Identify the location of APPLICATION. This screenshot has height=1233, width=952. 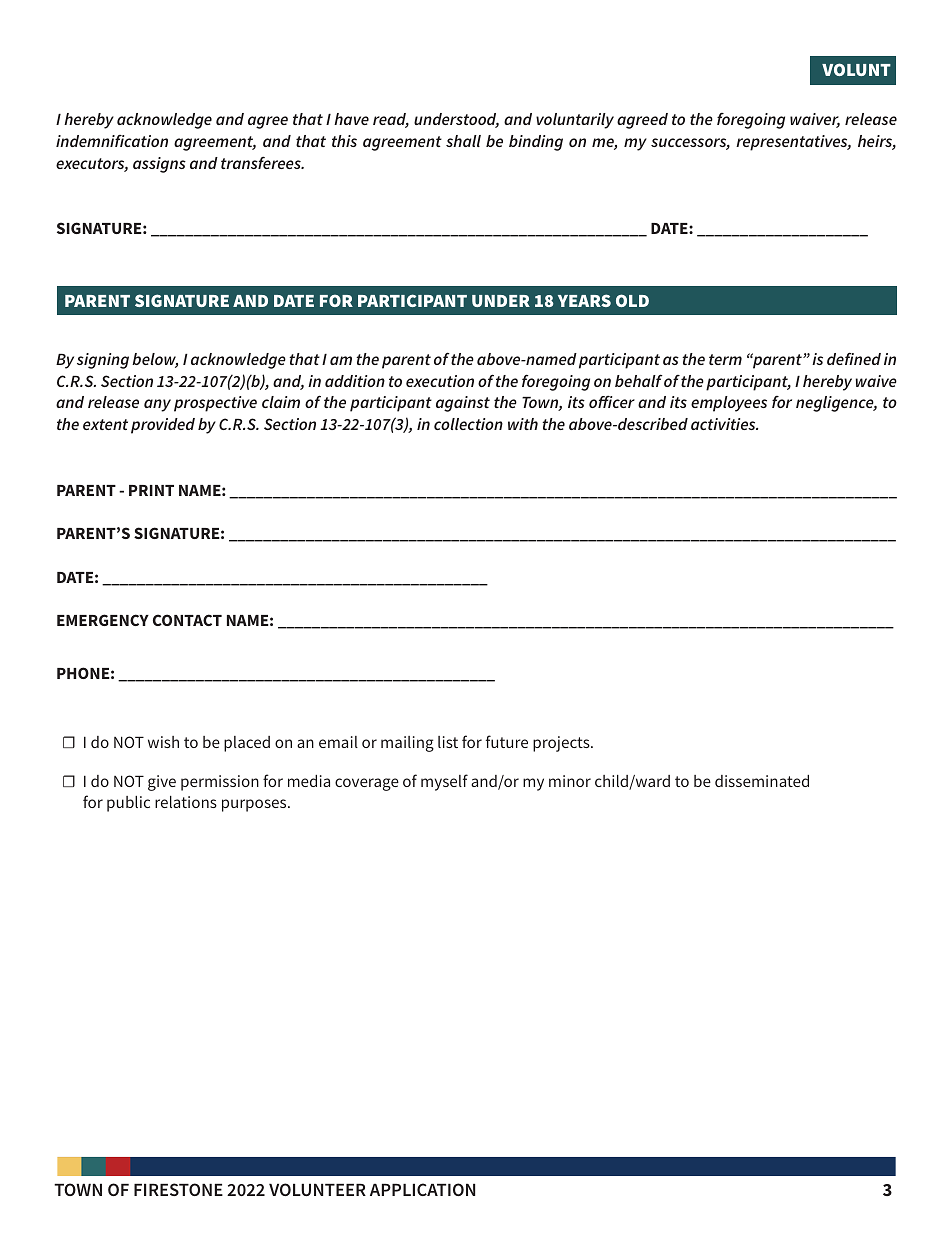
(422, 1189).
